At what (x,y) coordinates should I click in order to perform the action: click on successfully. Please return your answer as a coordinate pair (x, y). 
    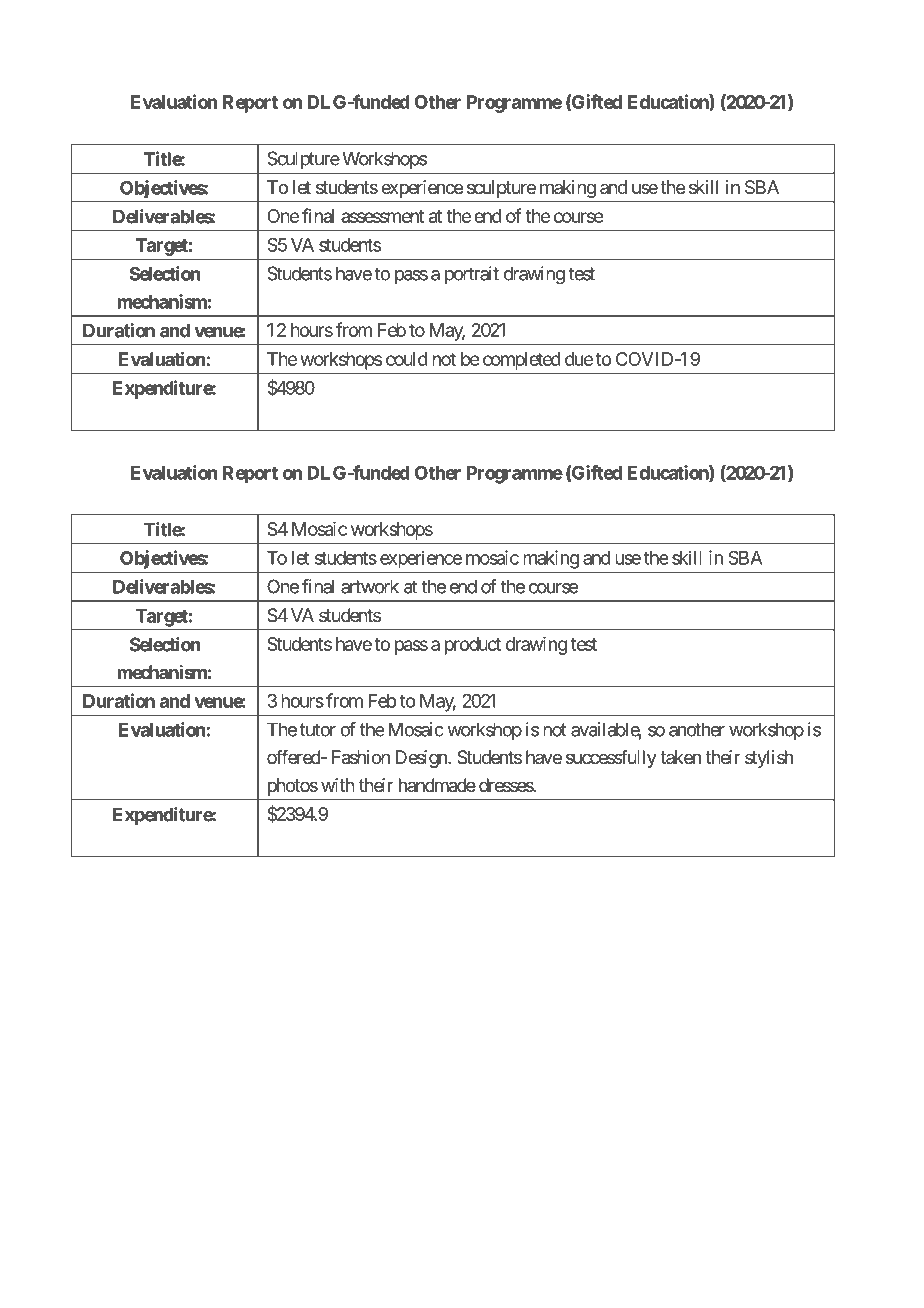
    Looking at the image, I should click on (611, 759).
